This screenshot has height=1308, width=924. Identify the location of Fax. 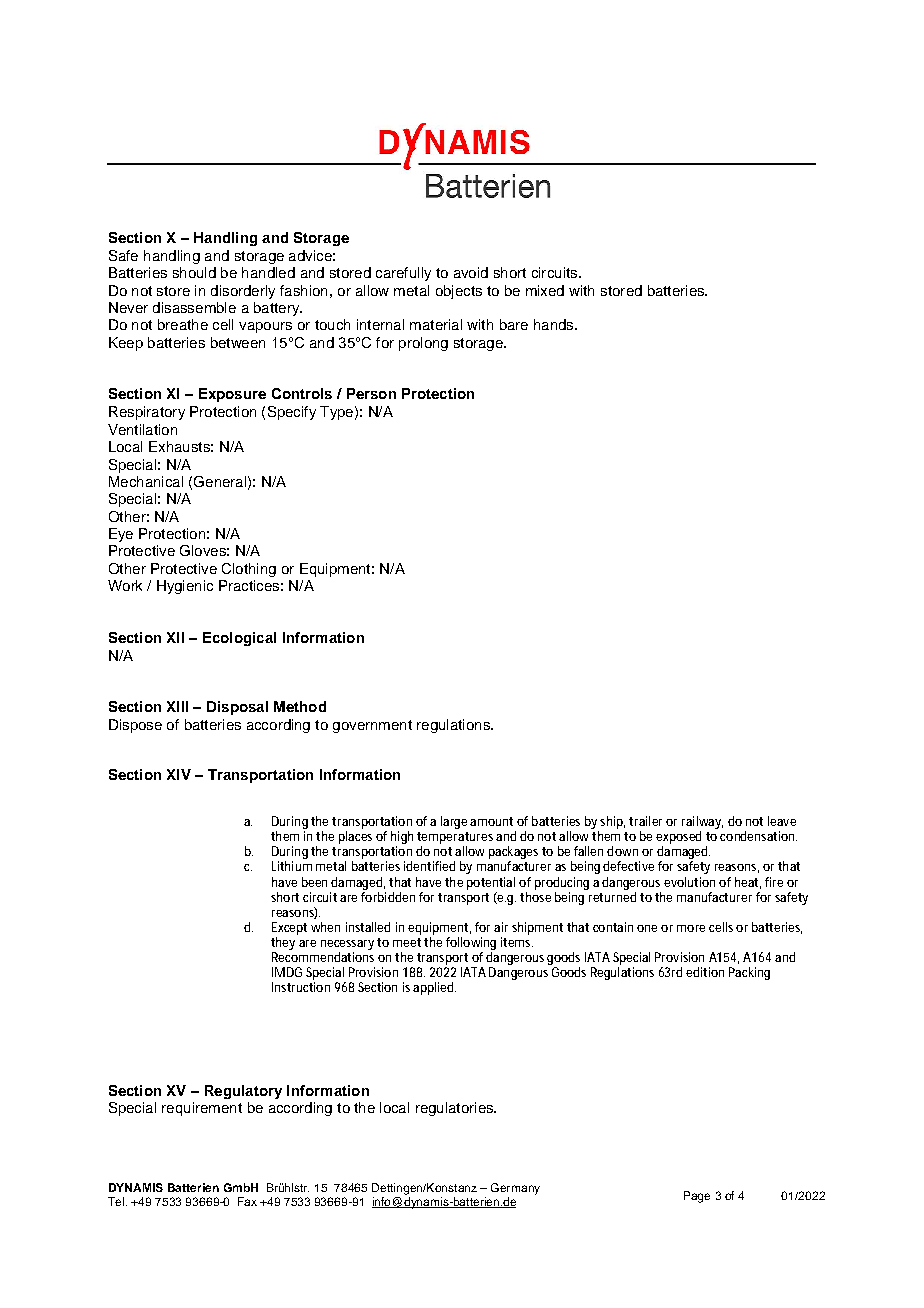
(247, 1201).
